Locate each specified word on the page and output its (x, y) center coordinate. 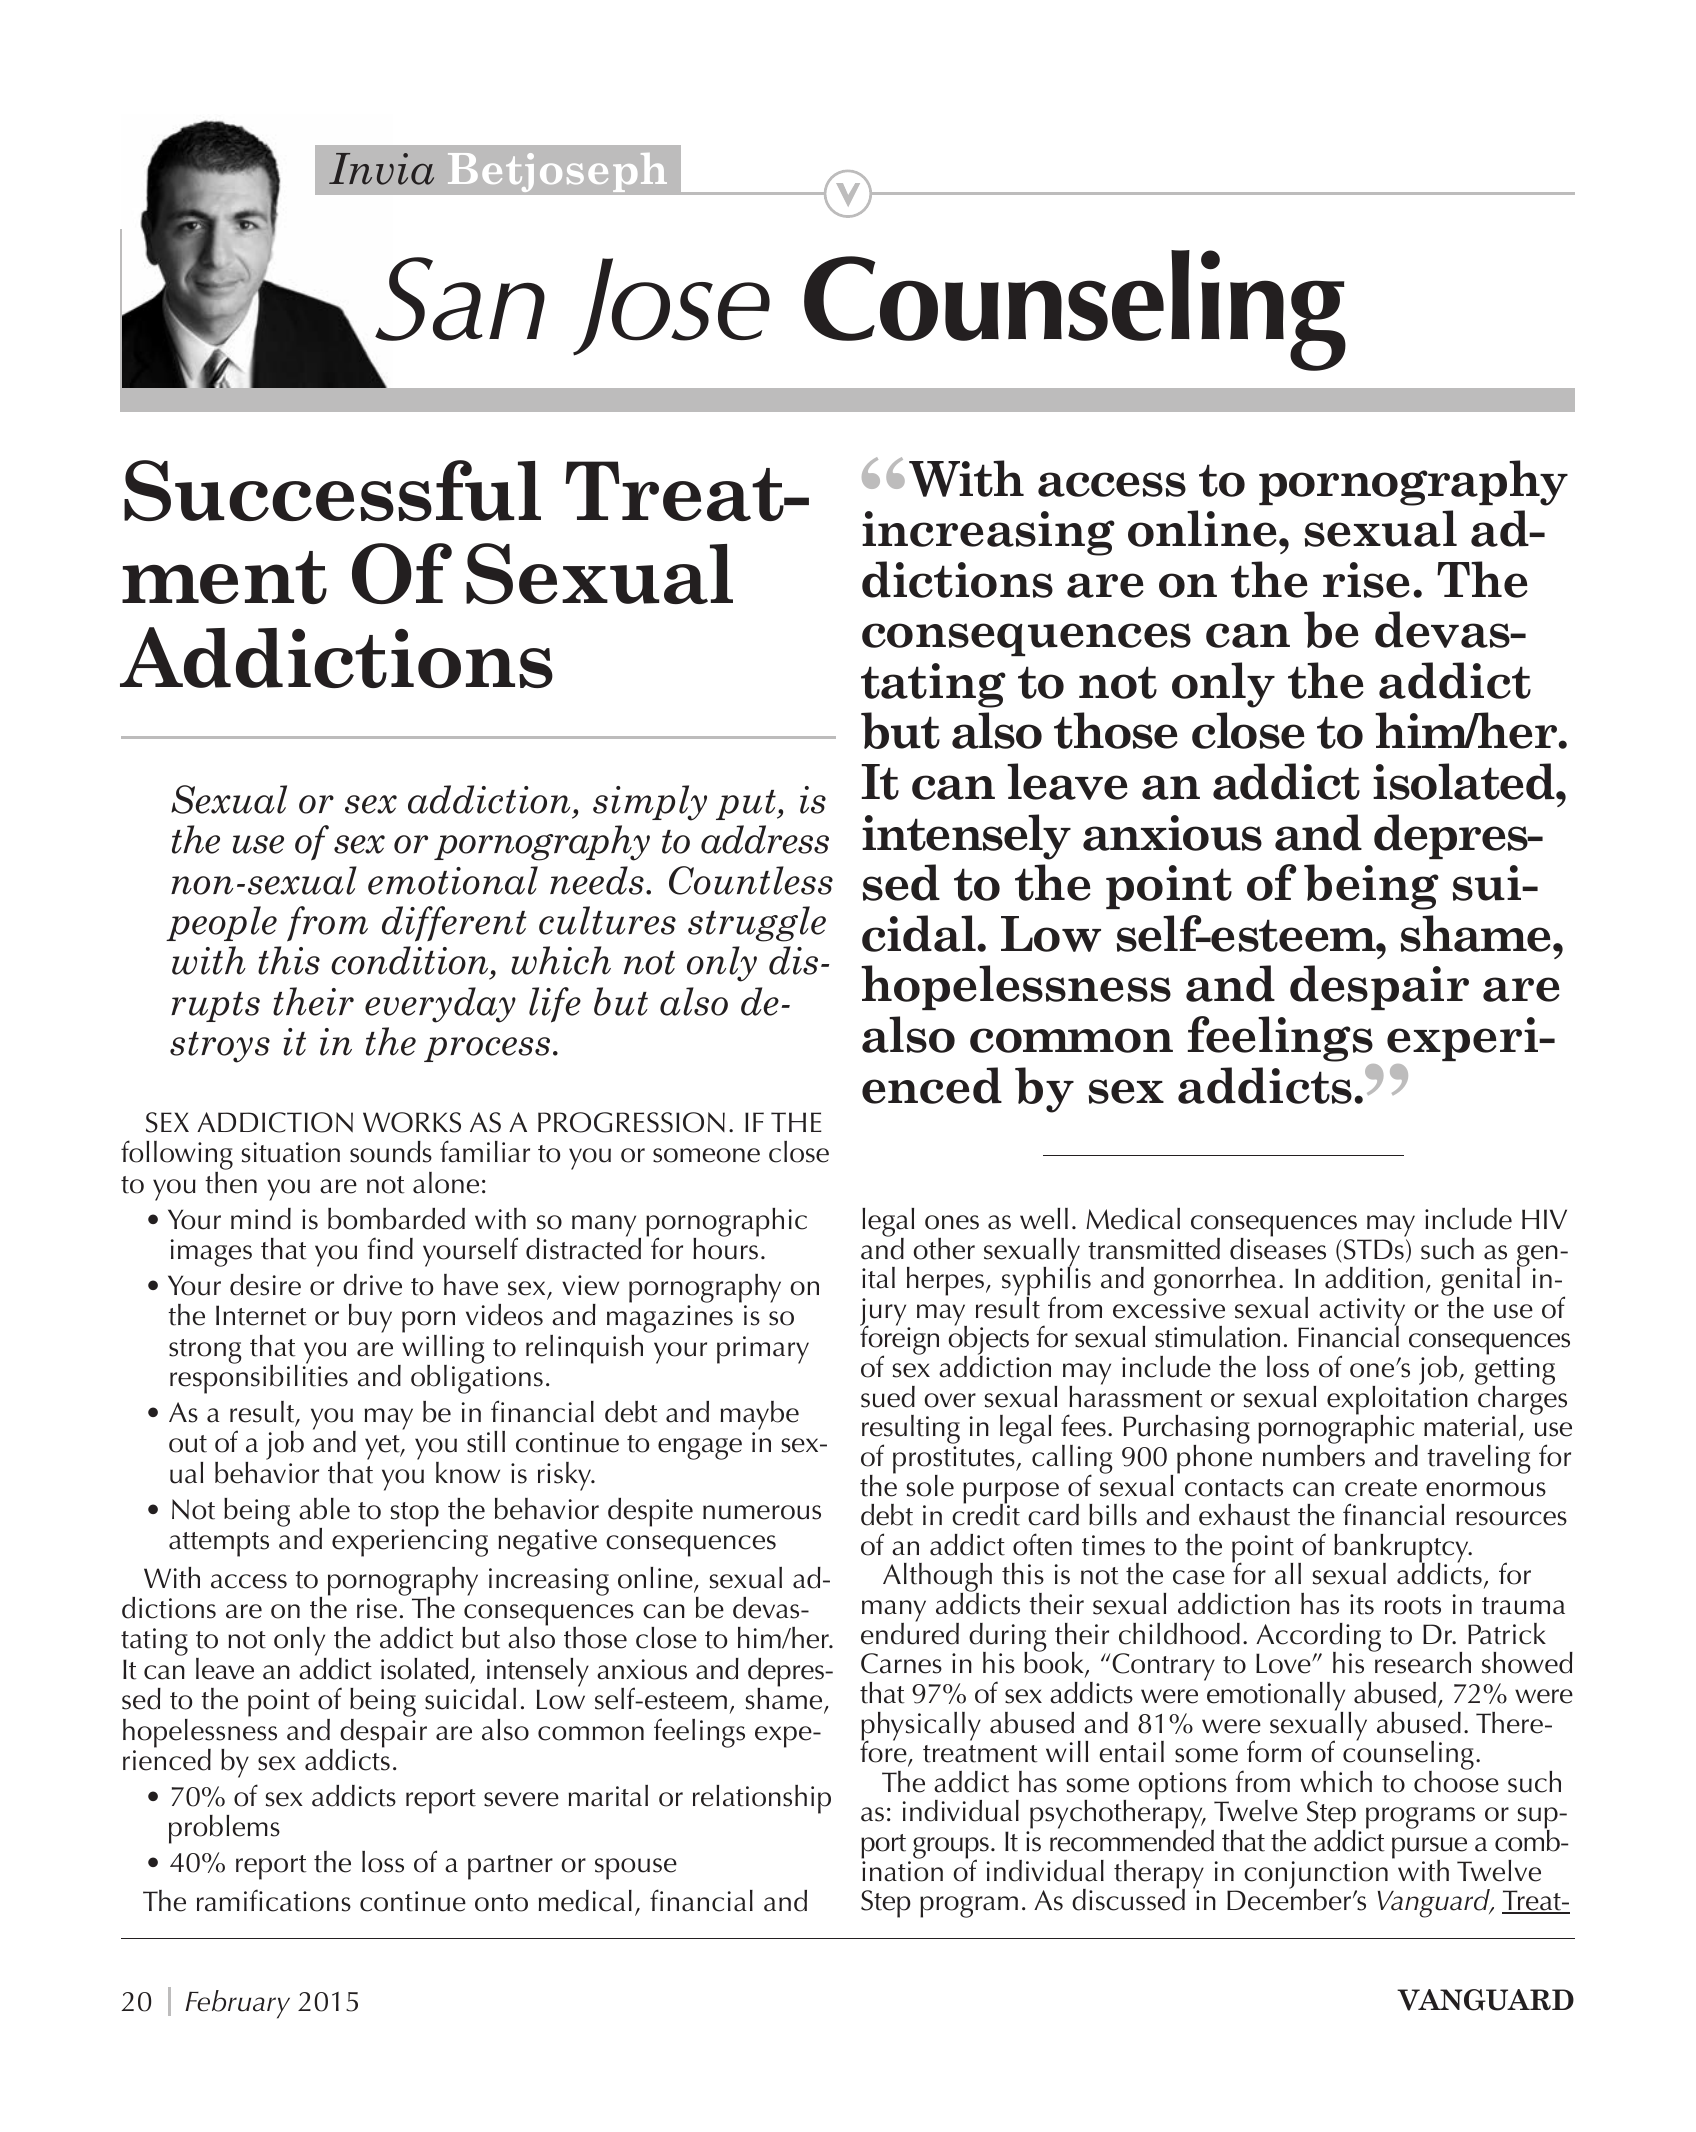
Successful (332, 490)
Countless (751, 880)
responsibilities (259, 1378)
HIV (1544, 1219)
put (747, 805)
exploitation (1397, 1400)
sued (888, 1397)
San (460, 299)
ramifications (274, 1900)
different (454, 924)
